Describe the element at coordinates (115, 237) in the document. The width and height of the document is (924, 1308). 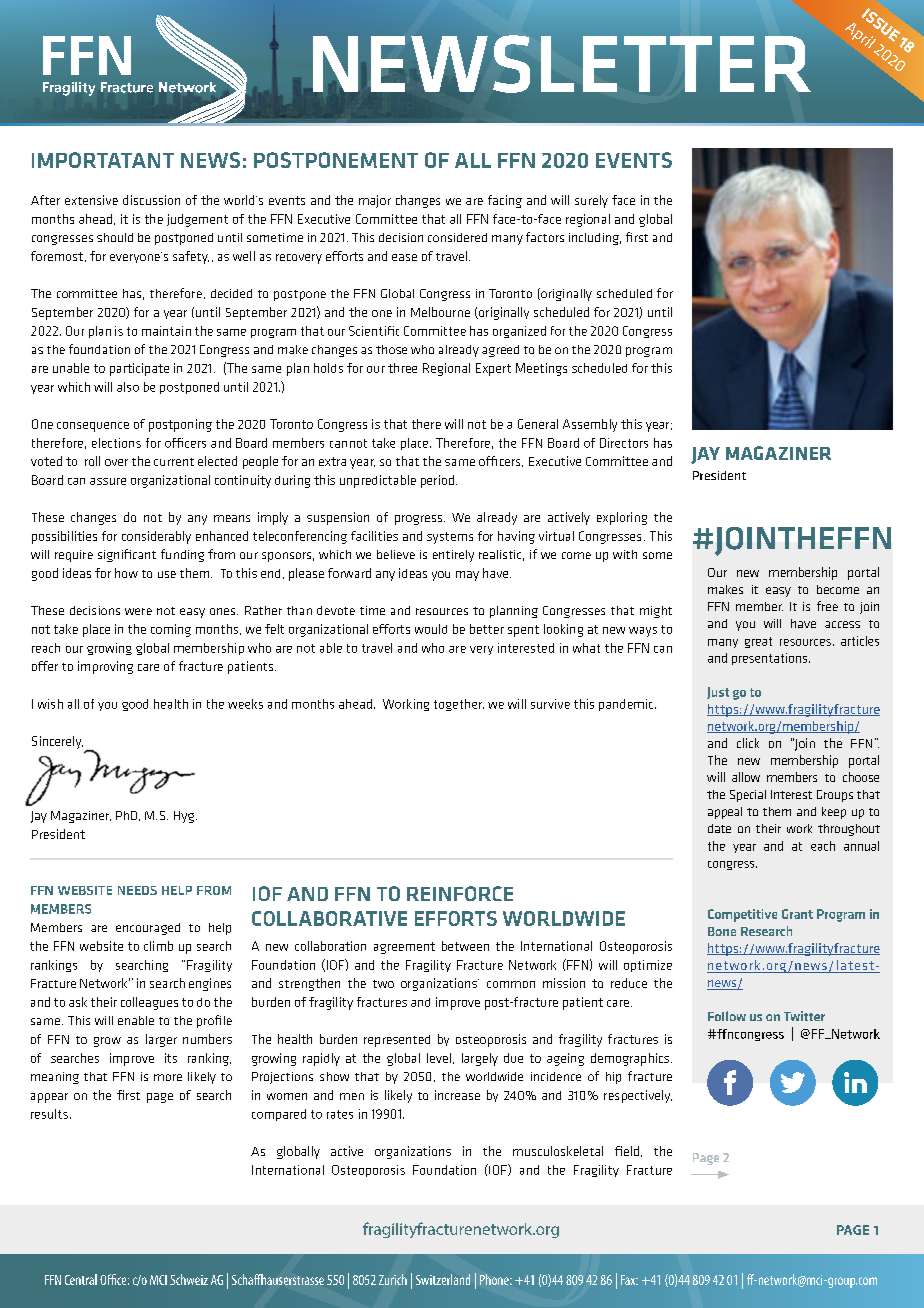
I see `should` at that location.
